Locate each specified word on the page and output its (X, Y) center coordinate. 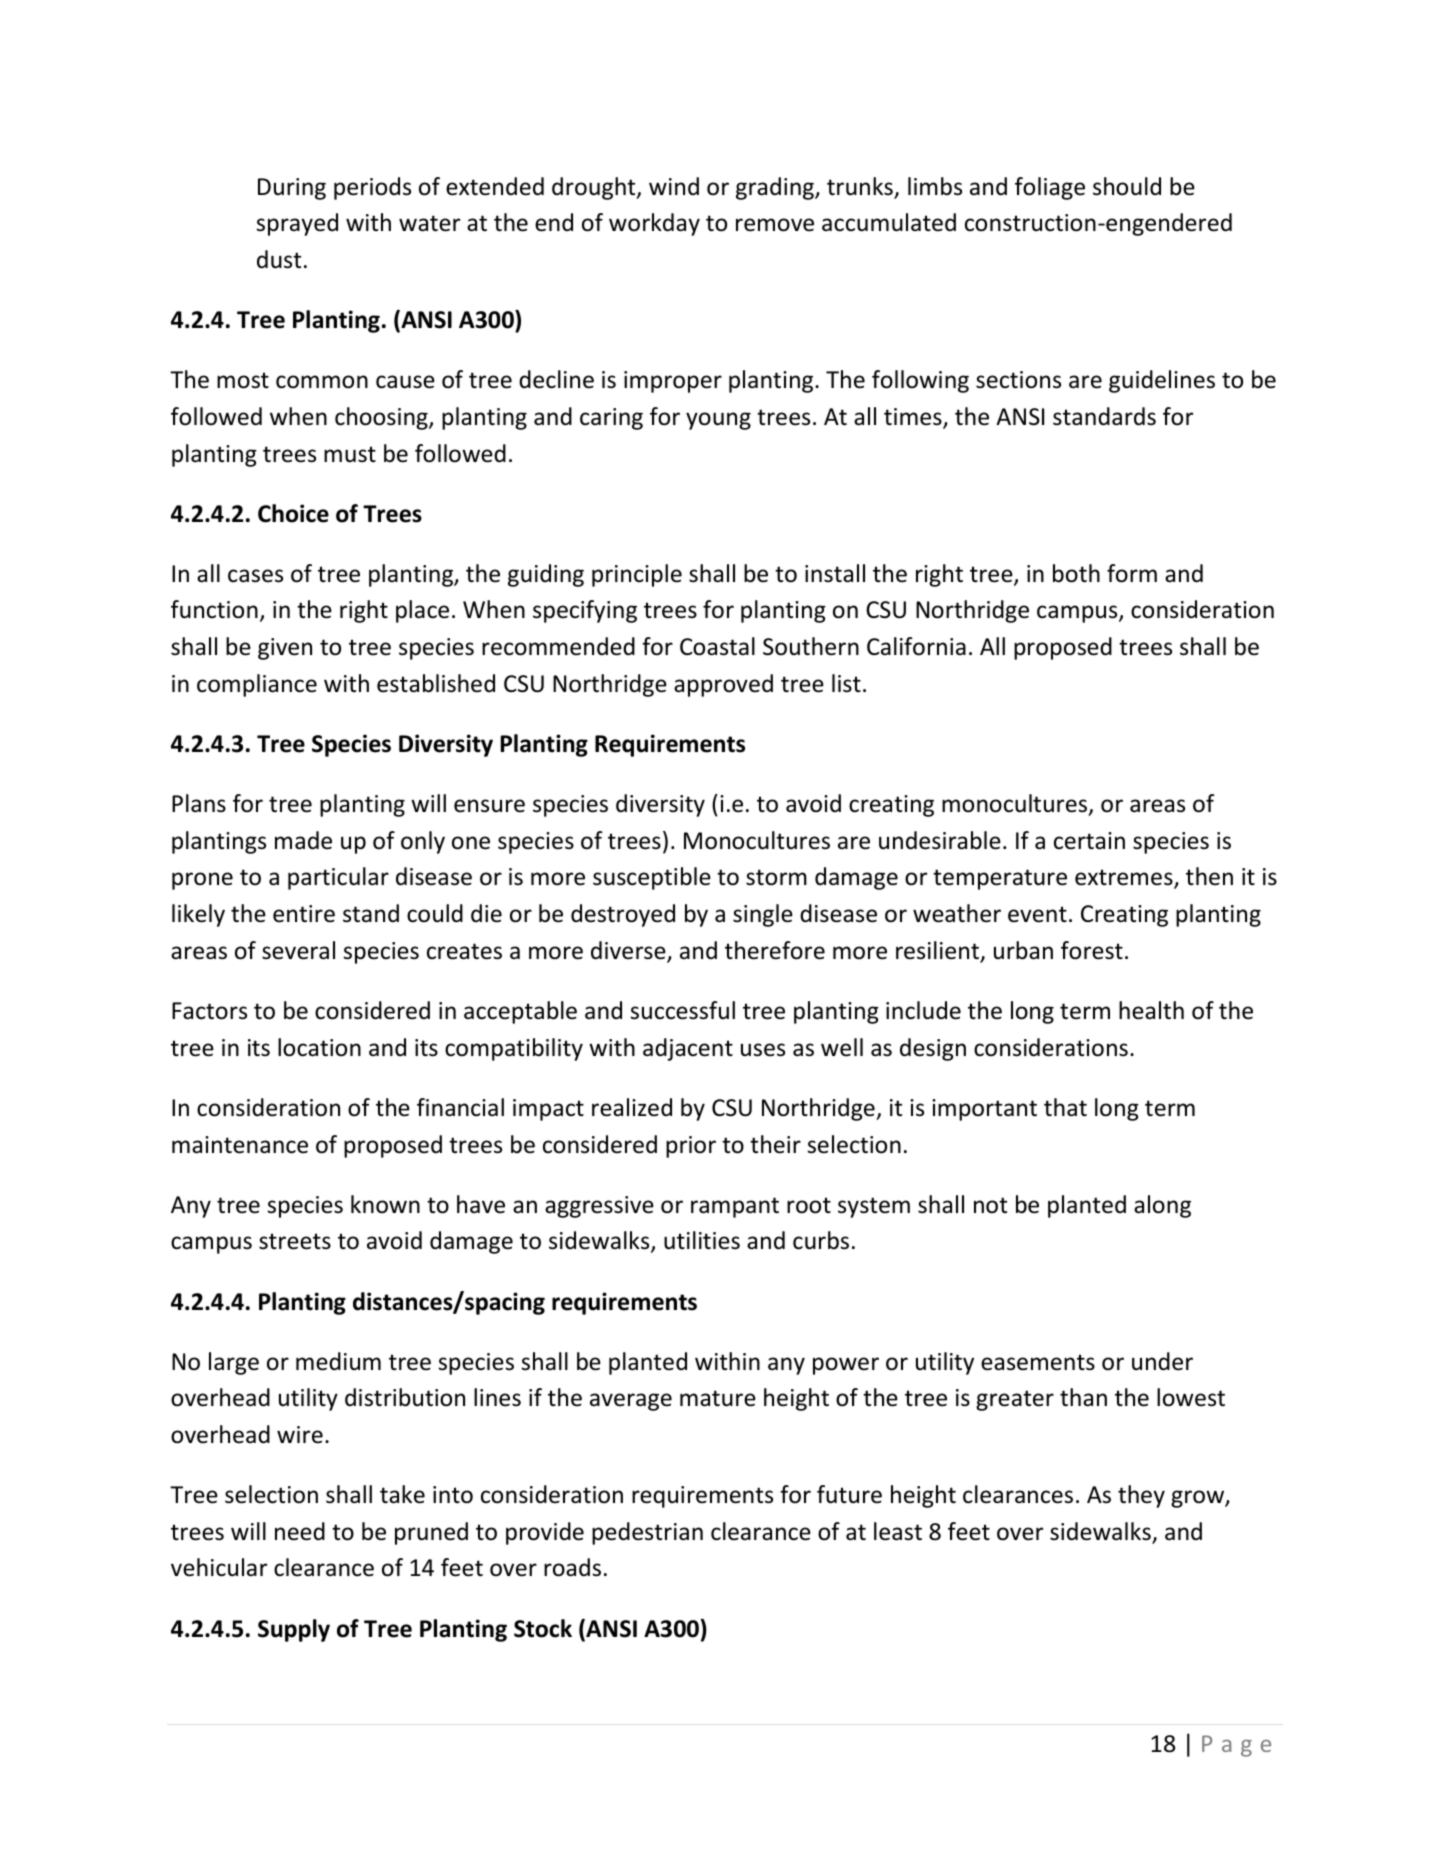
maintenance (240, 1145)
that (1065, 1107)
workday (654, 224)
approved (723, 685)
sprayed (297, 224)
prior (691, 1147)
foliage (1050, 188)
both (1076, 573)
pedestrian (647, 1533)
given (285, 649)
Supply (294, 1630)
